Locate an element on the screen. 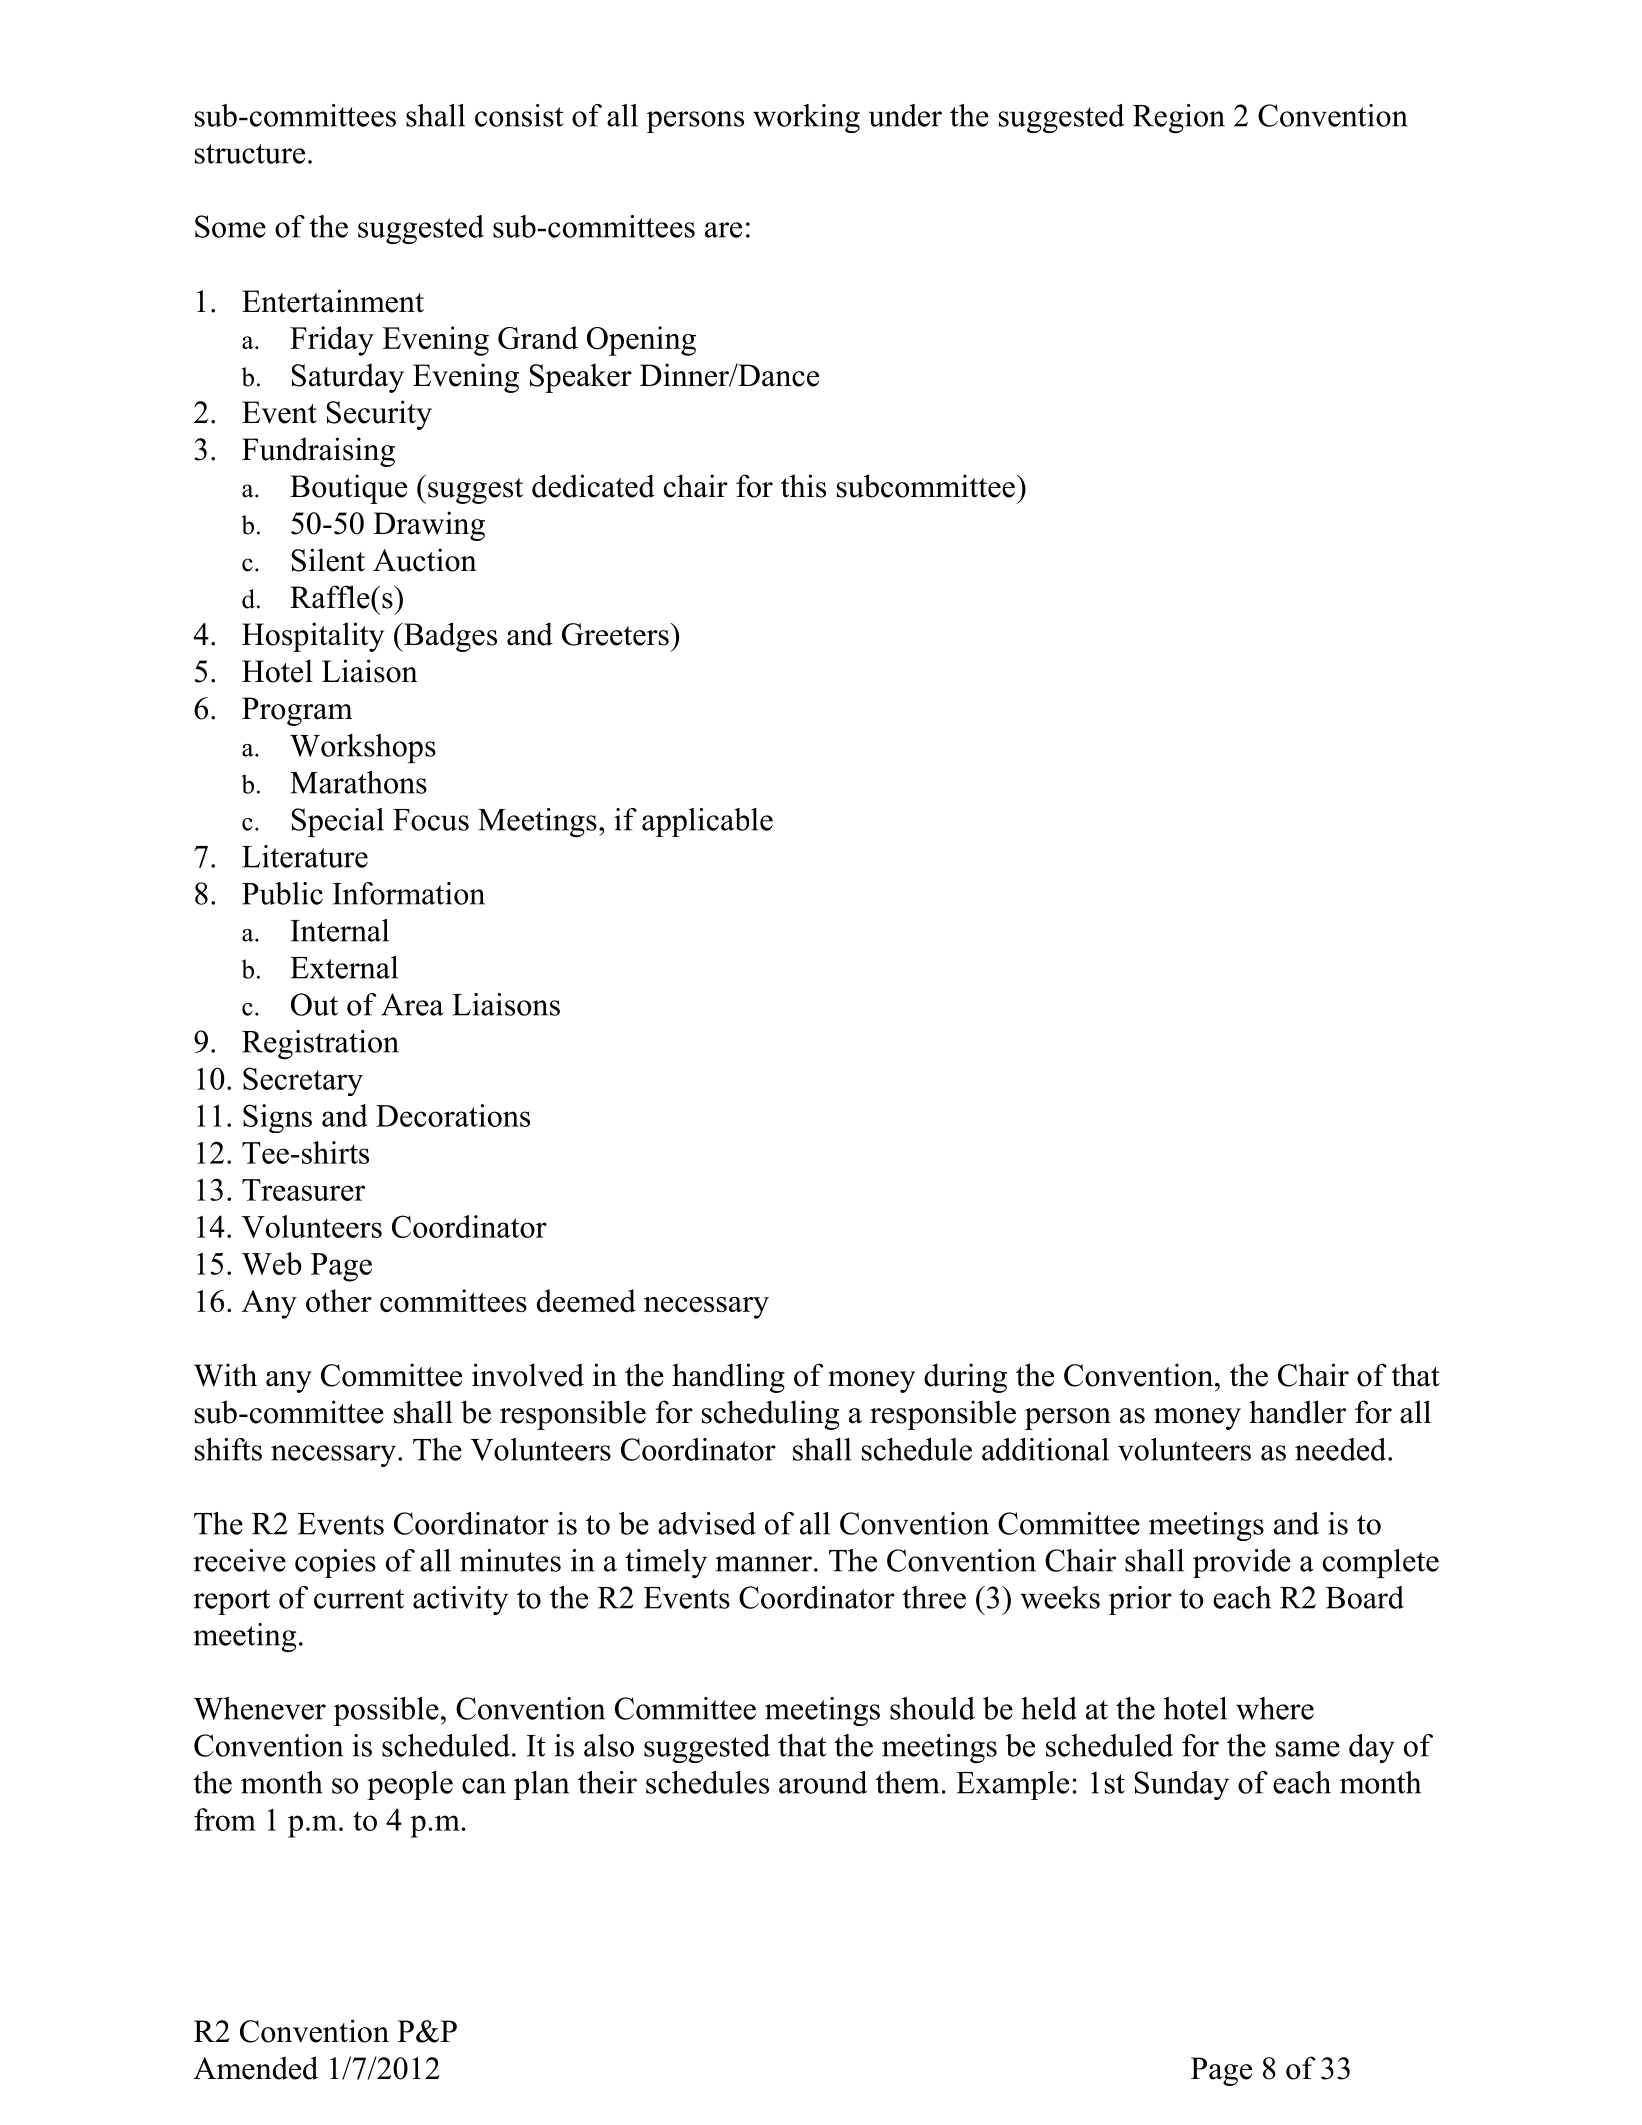 The image size is (1642, 2125). Amended is located at coordinates (255, 2068).
